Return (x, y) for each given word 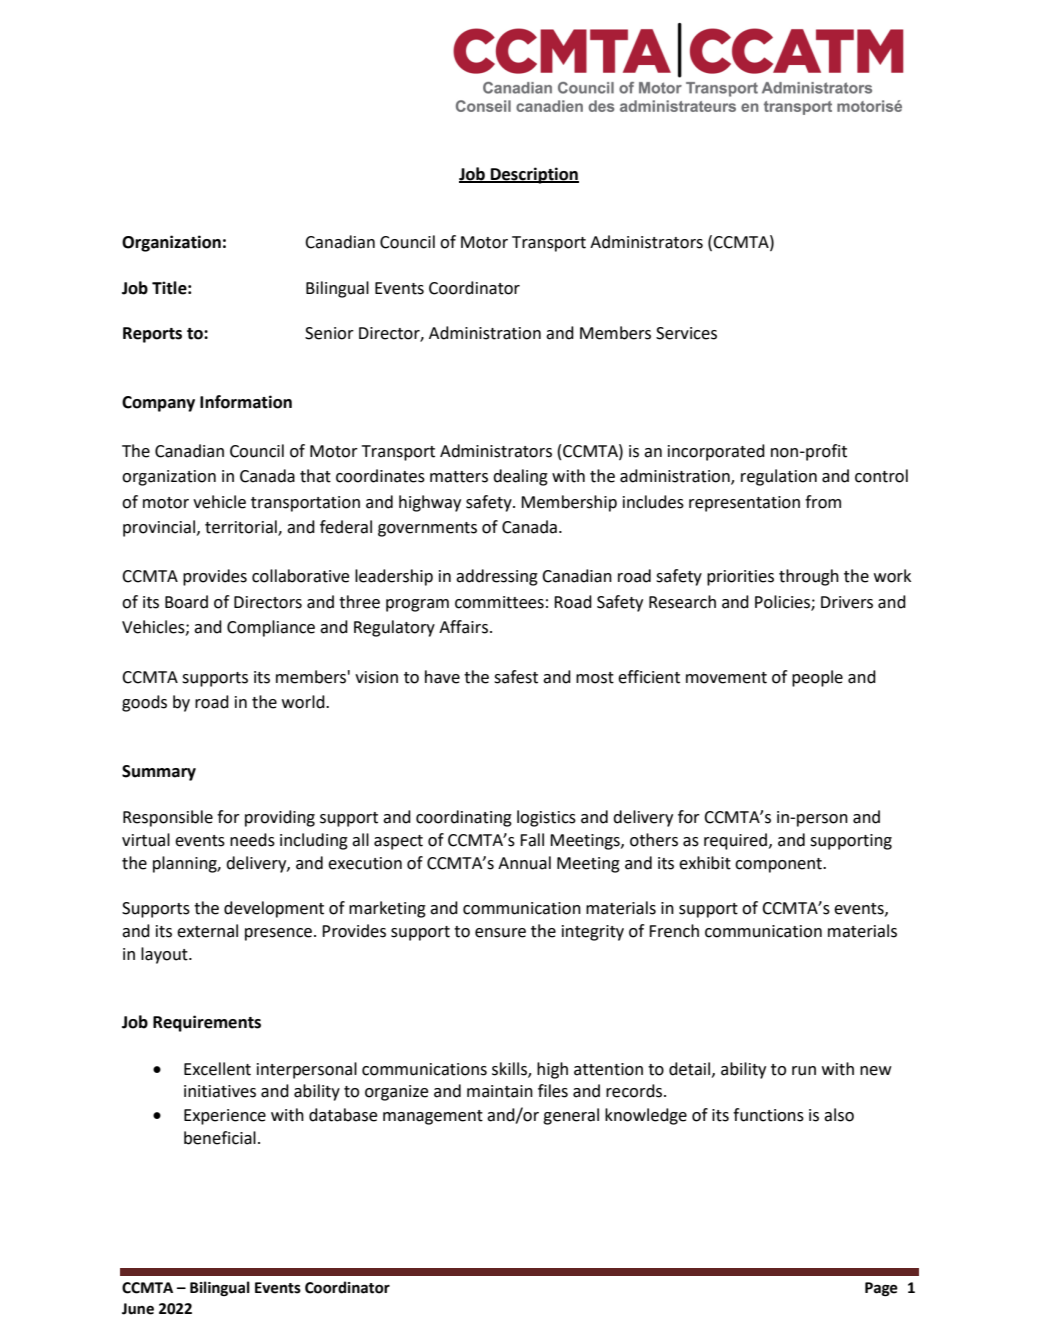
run (804, 1071)
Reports (152, 335)
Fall (532, 840)
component (779, 865)
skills (510, 1069)
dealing (520, 477)
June (138, 1309)
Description (534, 175)
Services (686, 333)
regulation (779, 477)
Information (246, 402)
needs (252, 840)
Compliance (271, 628)
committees (499, 602)
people (817, 678)
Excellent (217, 1069)
